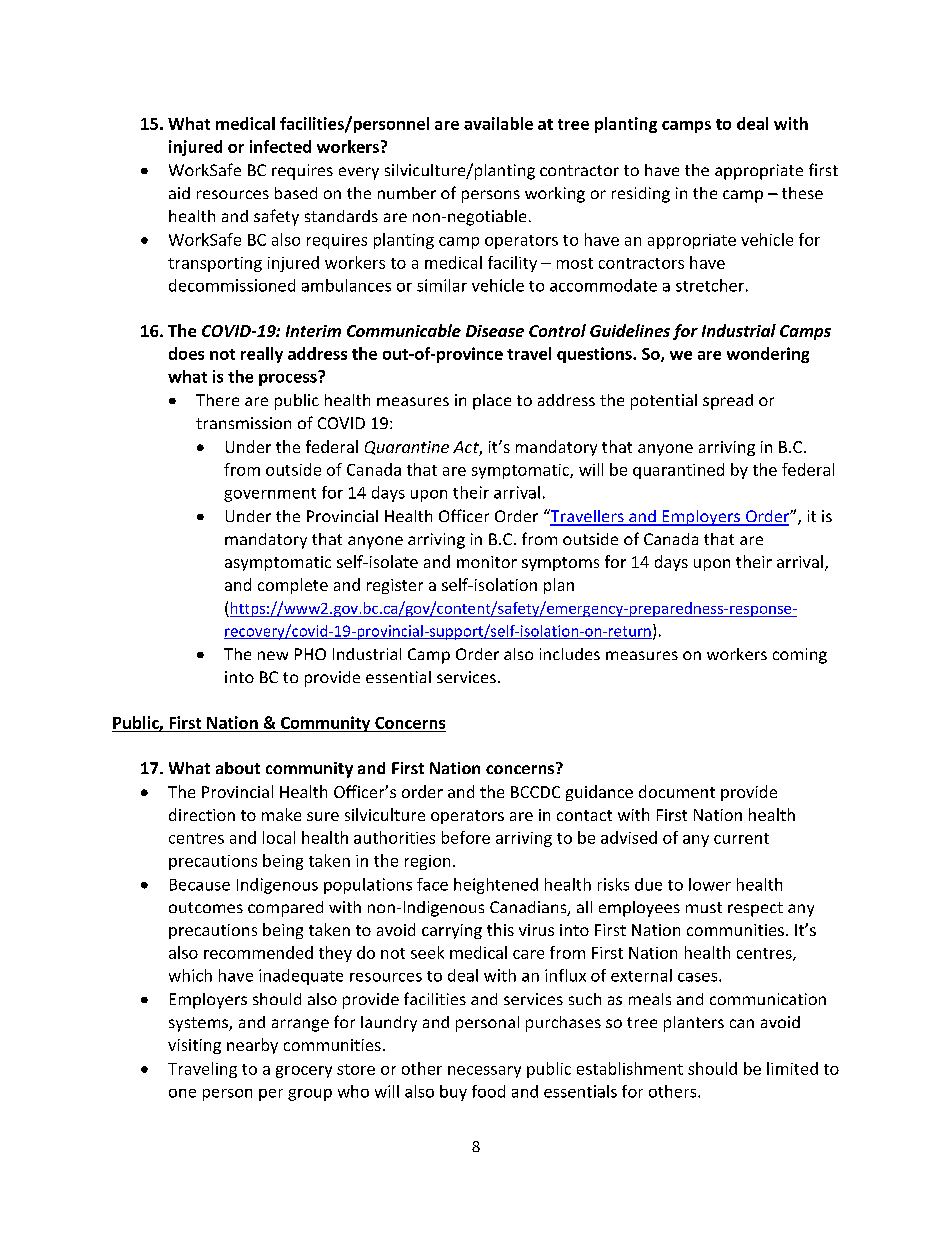  What do you see at coordinates (487, 562) in the image?
I see `monitor` at bounding box center [487, 562].
